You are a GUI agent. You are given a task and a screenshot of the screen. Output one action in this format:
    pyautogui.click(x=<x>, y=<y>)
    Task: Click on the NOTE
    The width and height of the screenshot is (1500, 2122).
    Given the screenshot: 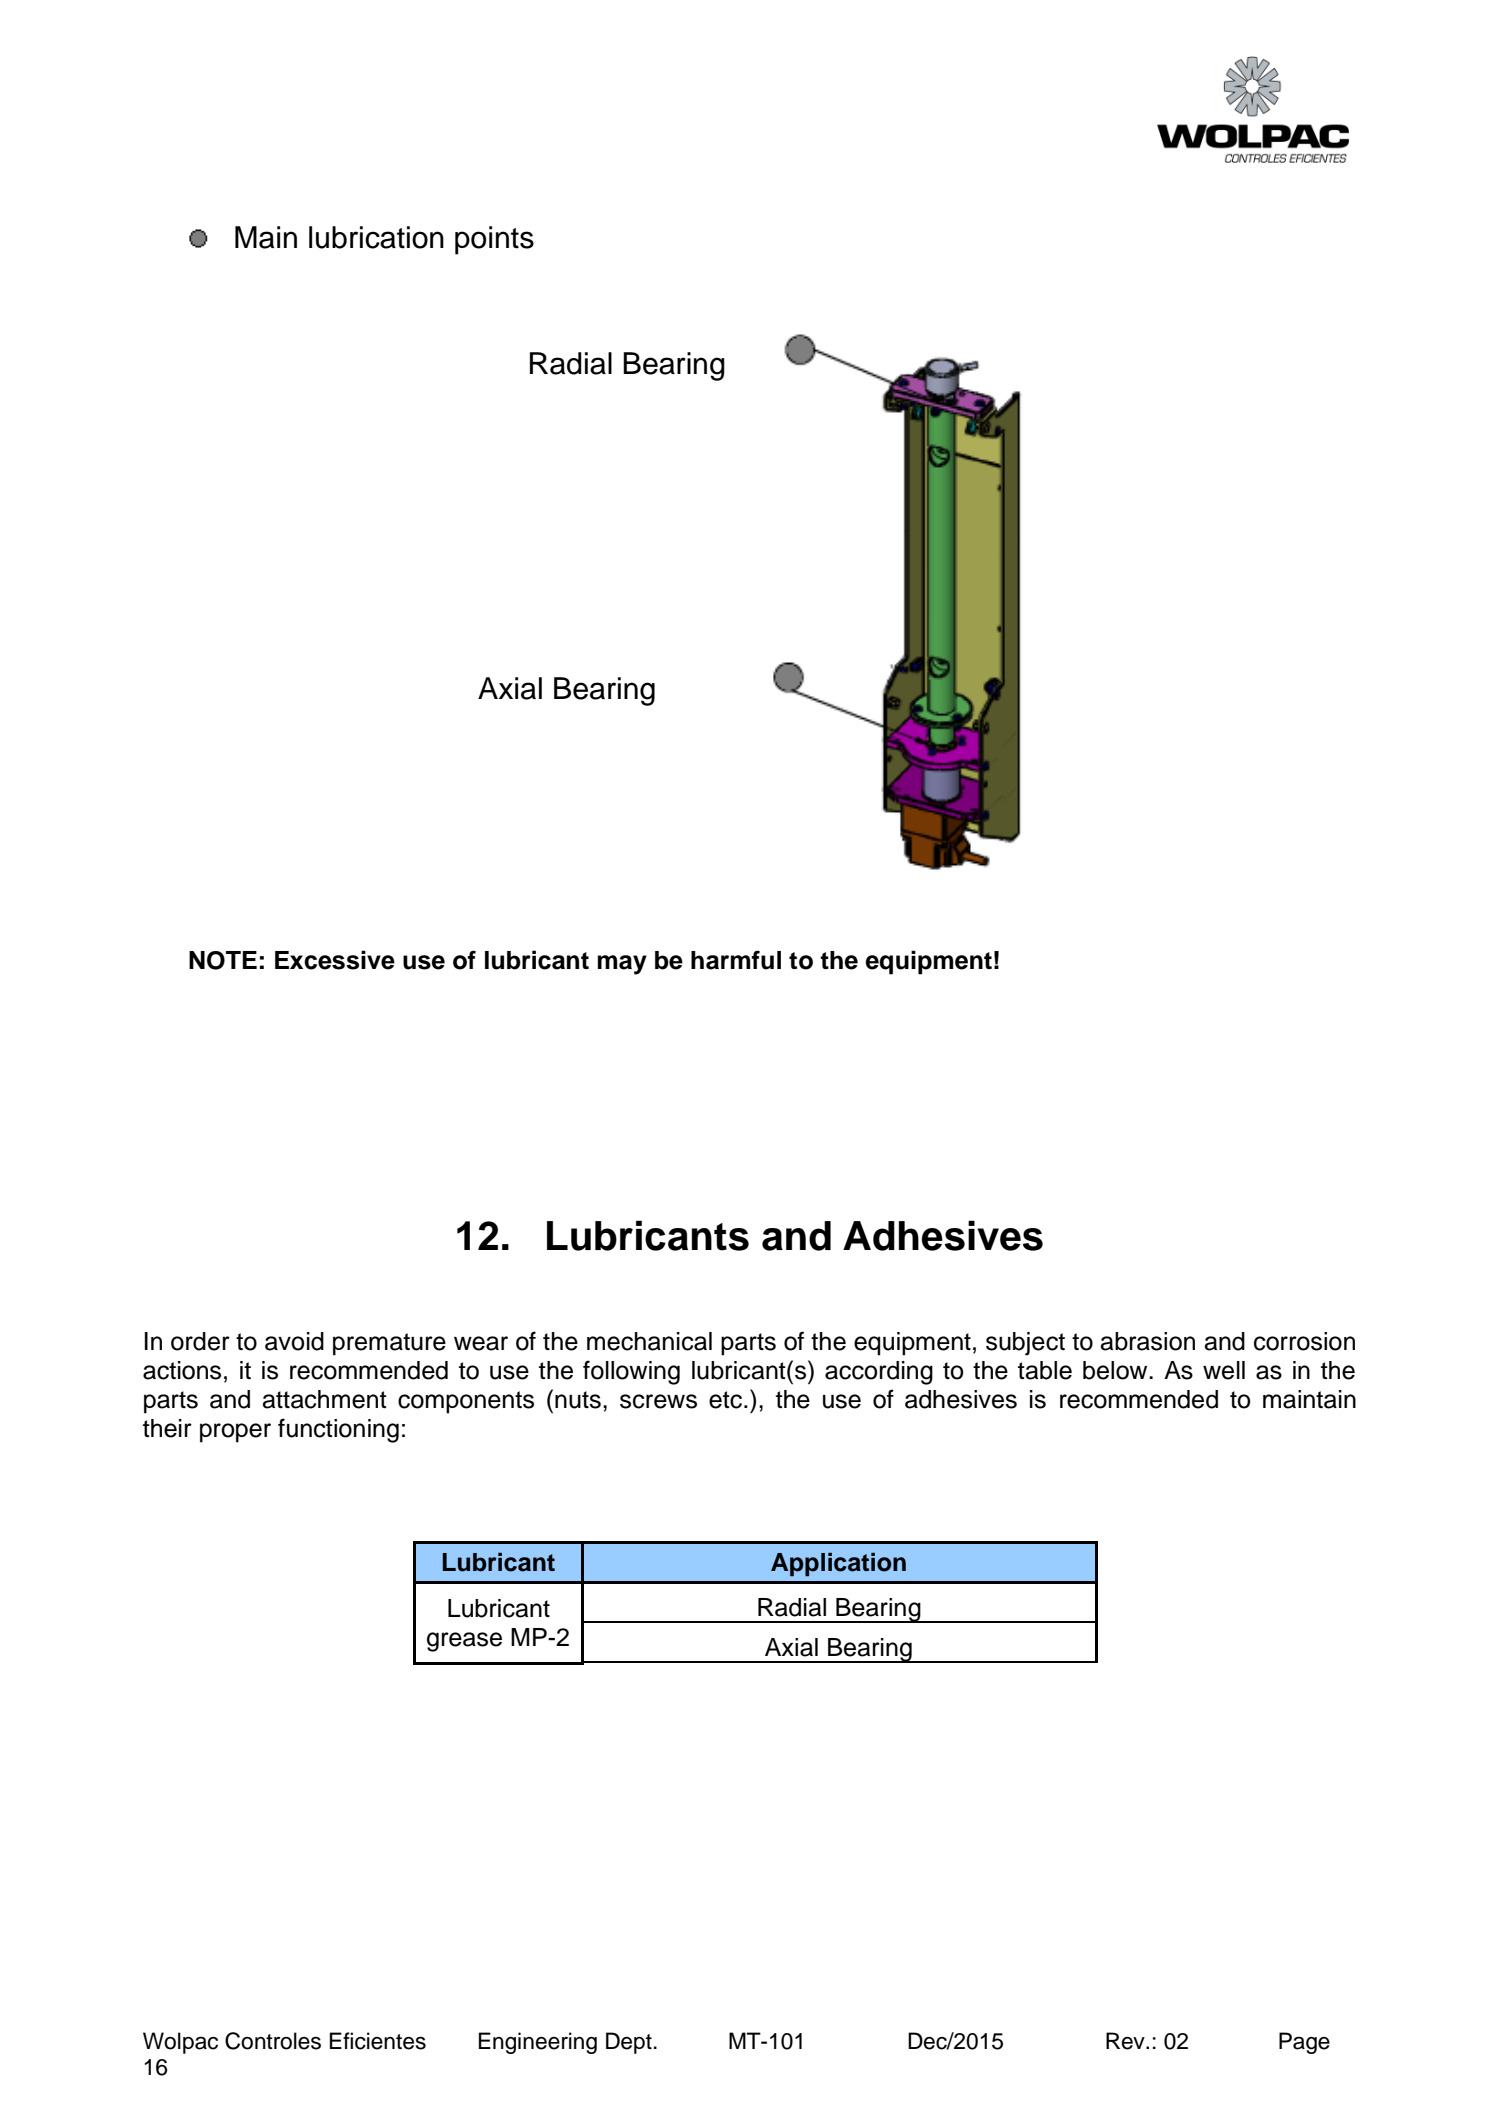 What is the action you would take?
    pyautogui.click(x=223, y=960)
